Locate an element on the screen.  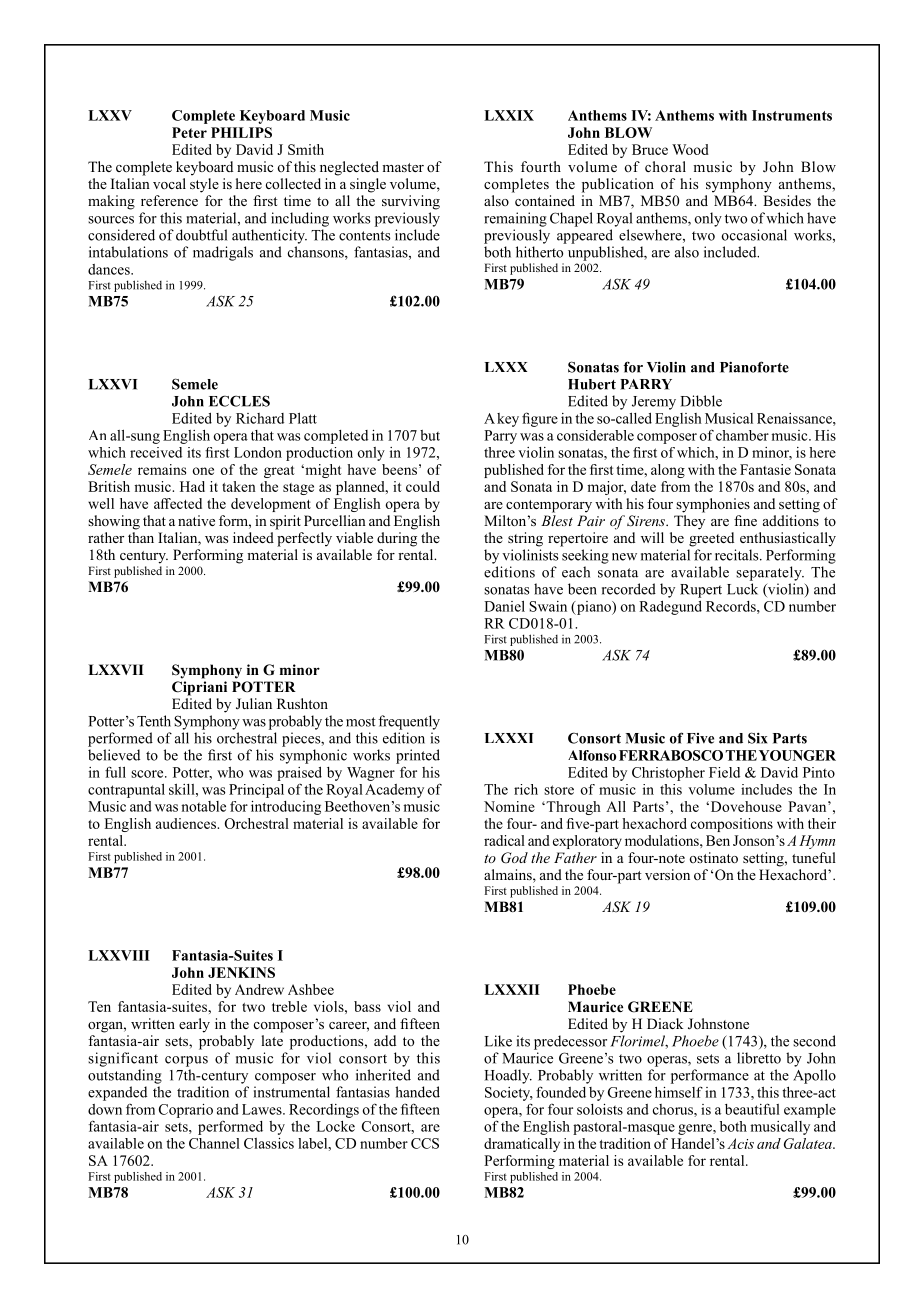
string is located at coordinates (525, 539).
